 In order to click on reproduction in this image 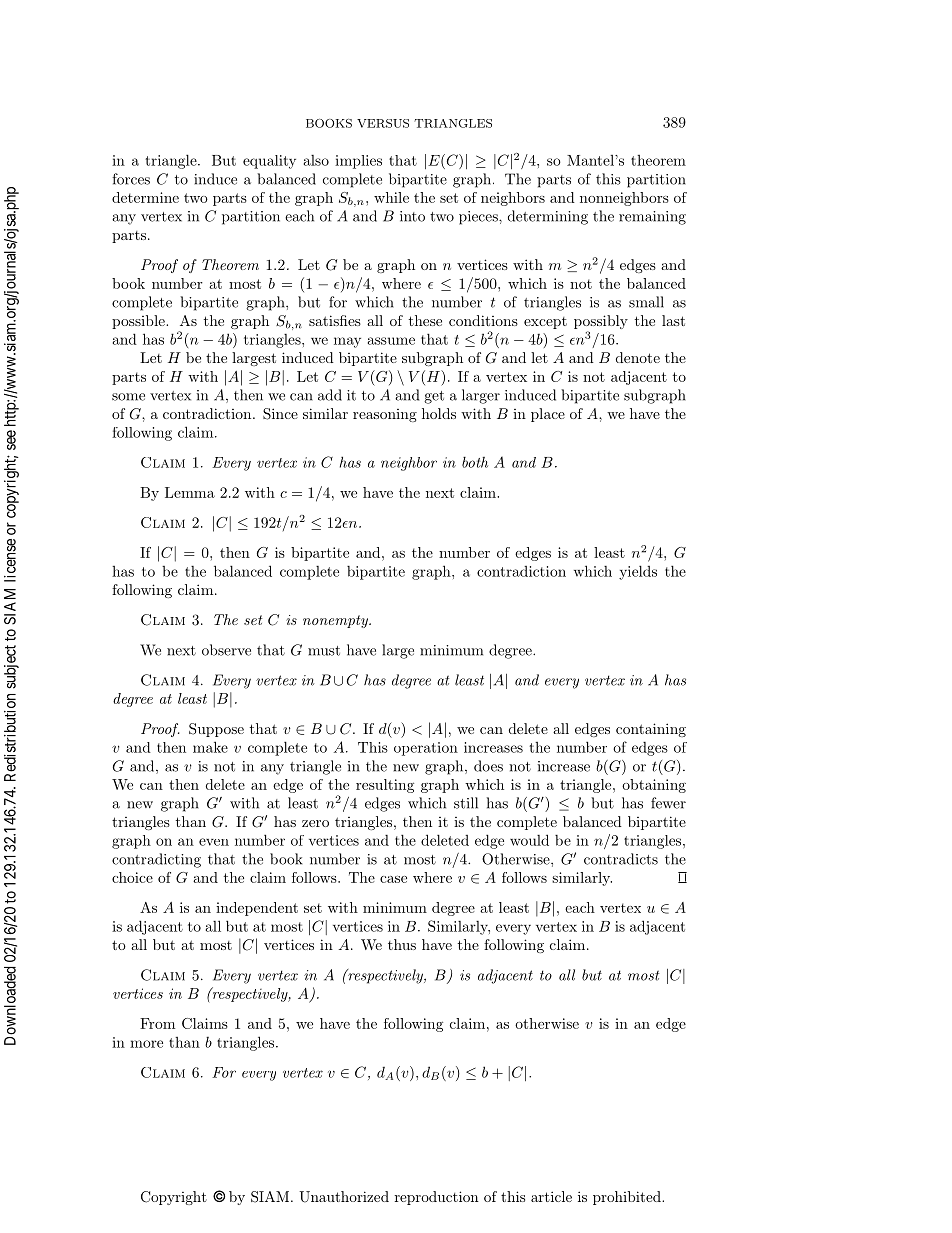, I will do `click(437, 1198)`.
